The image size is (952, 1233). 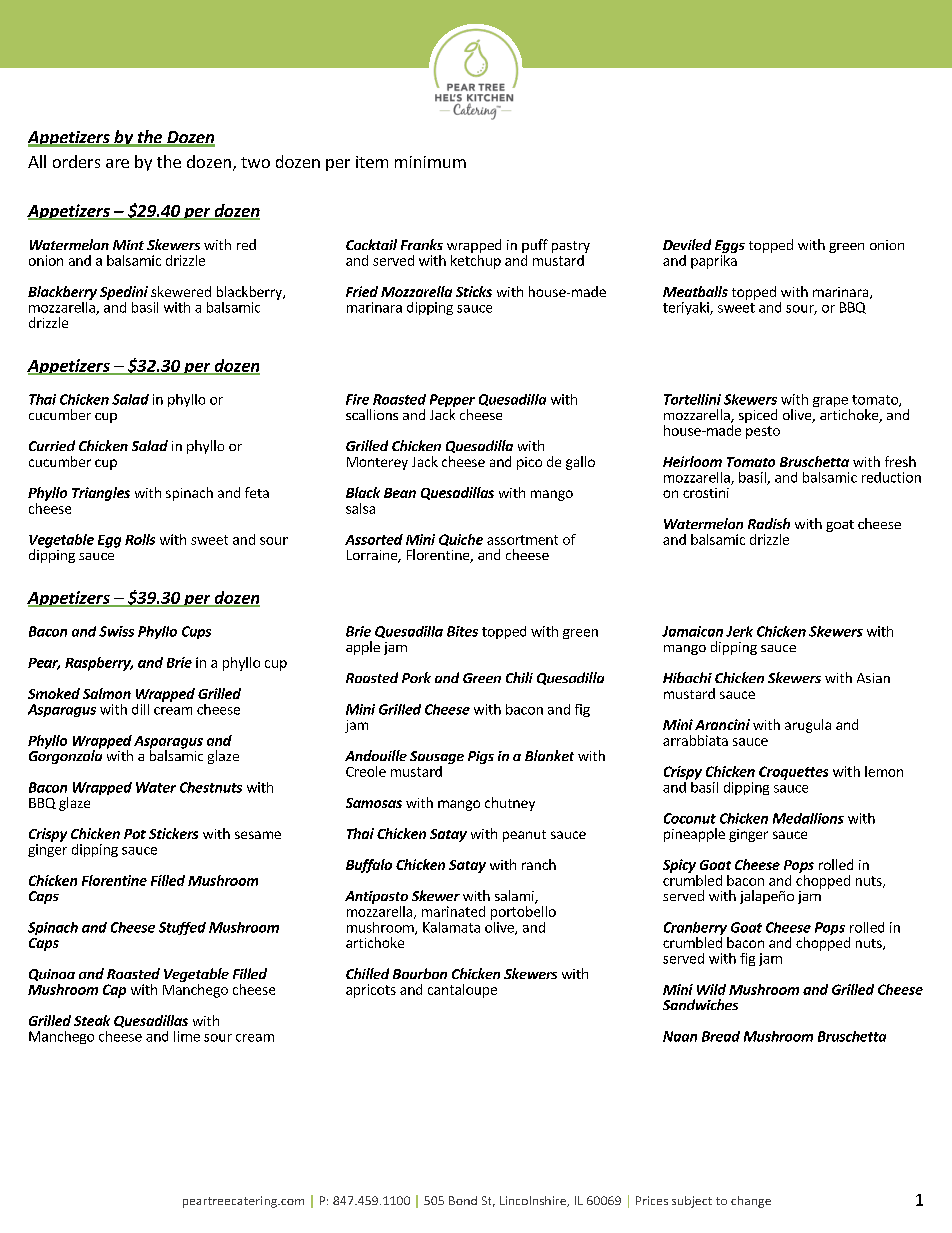 What do you see at coordinates (696, 930) in the screenshot?
I see `Cranberry` at bounding box center [696, 930].
